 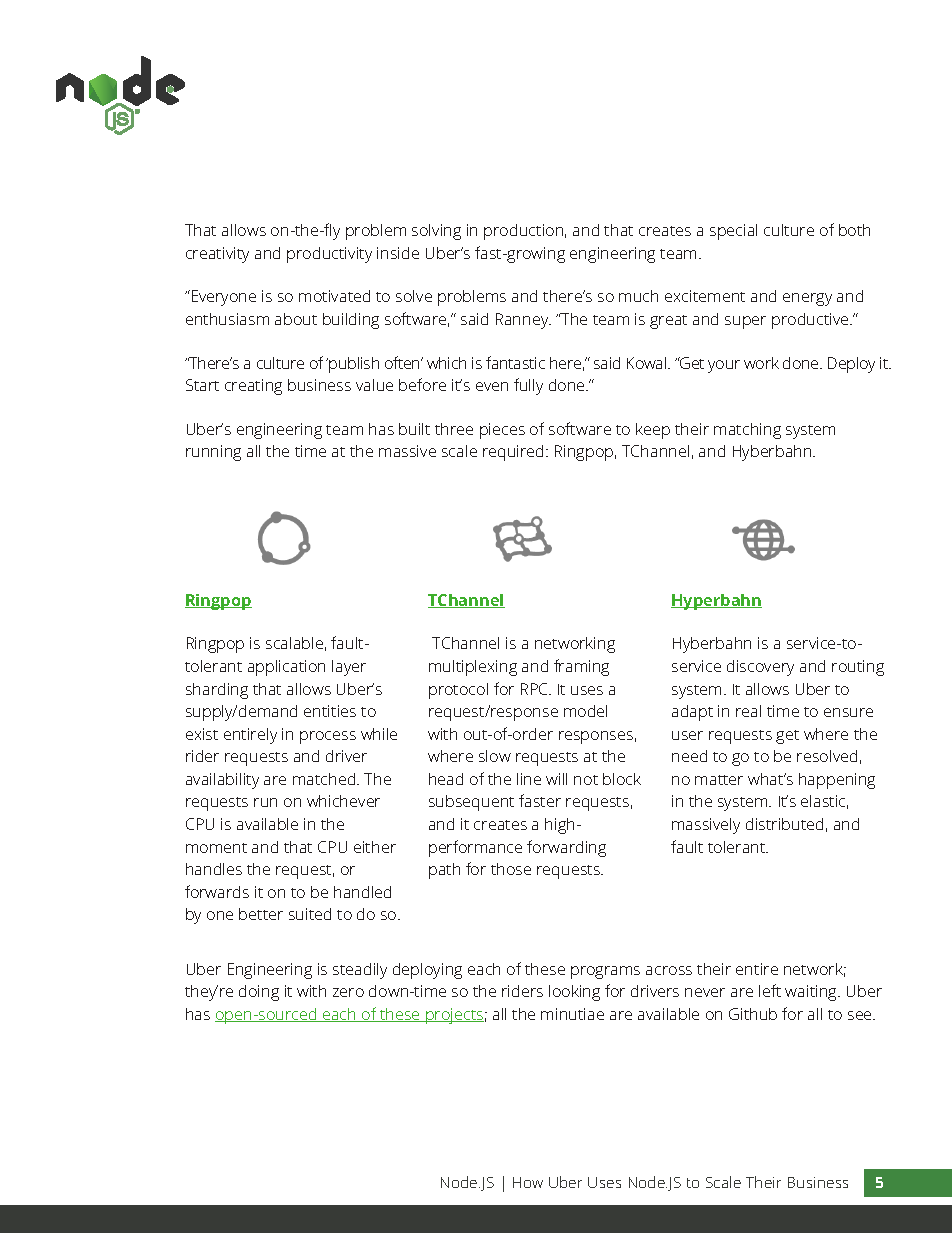 I want to click on left, so click(x=770, y=990).
